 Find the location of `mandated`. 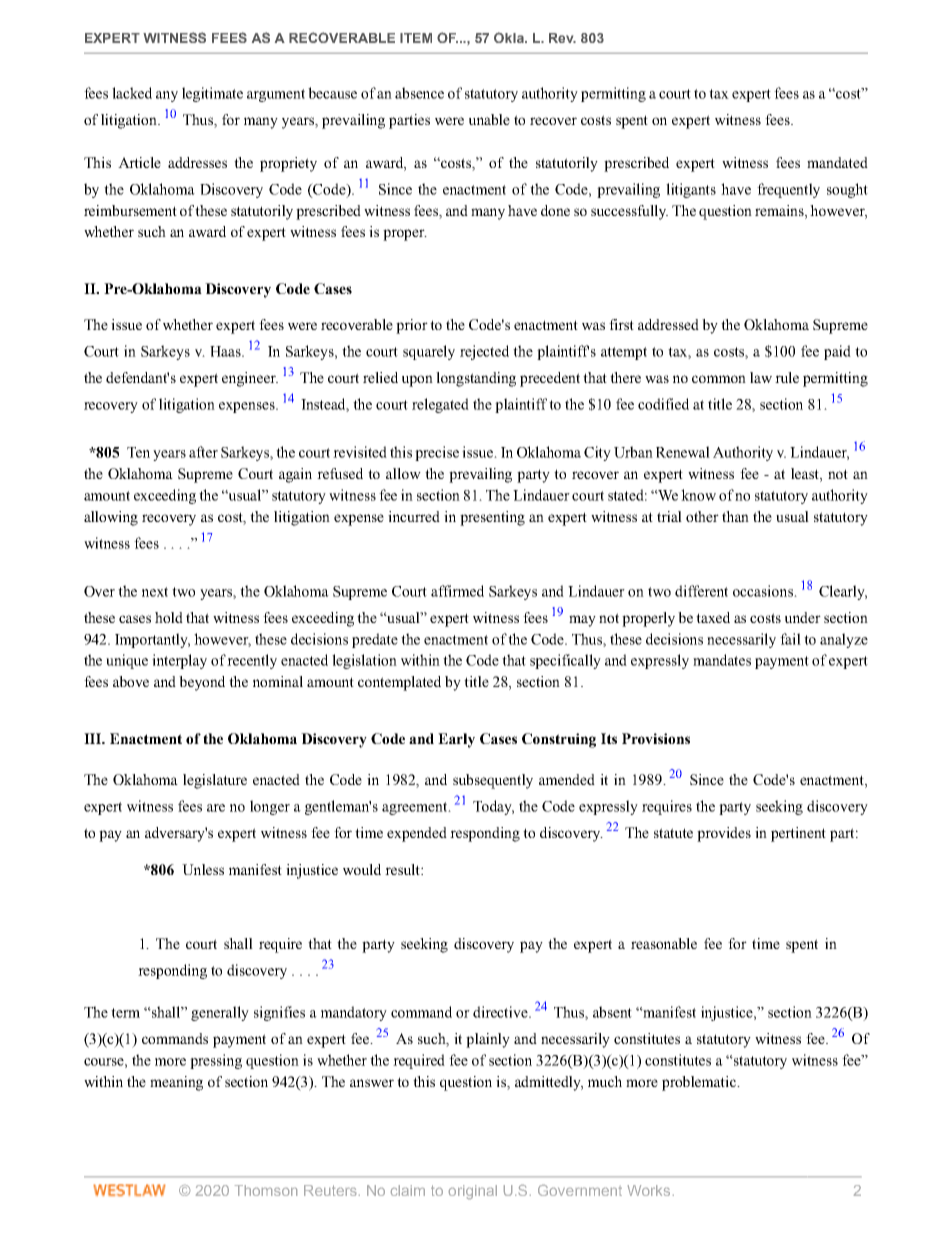

mandated is located at coordinates (837, 162).
